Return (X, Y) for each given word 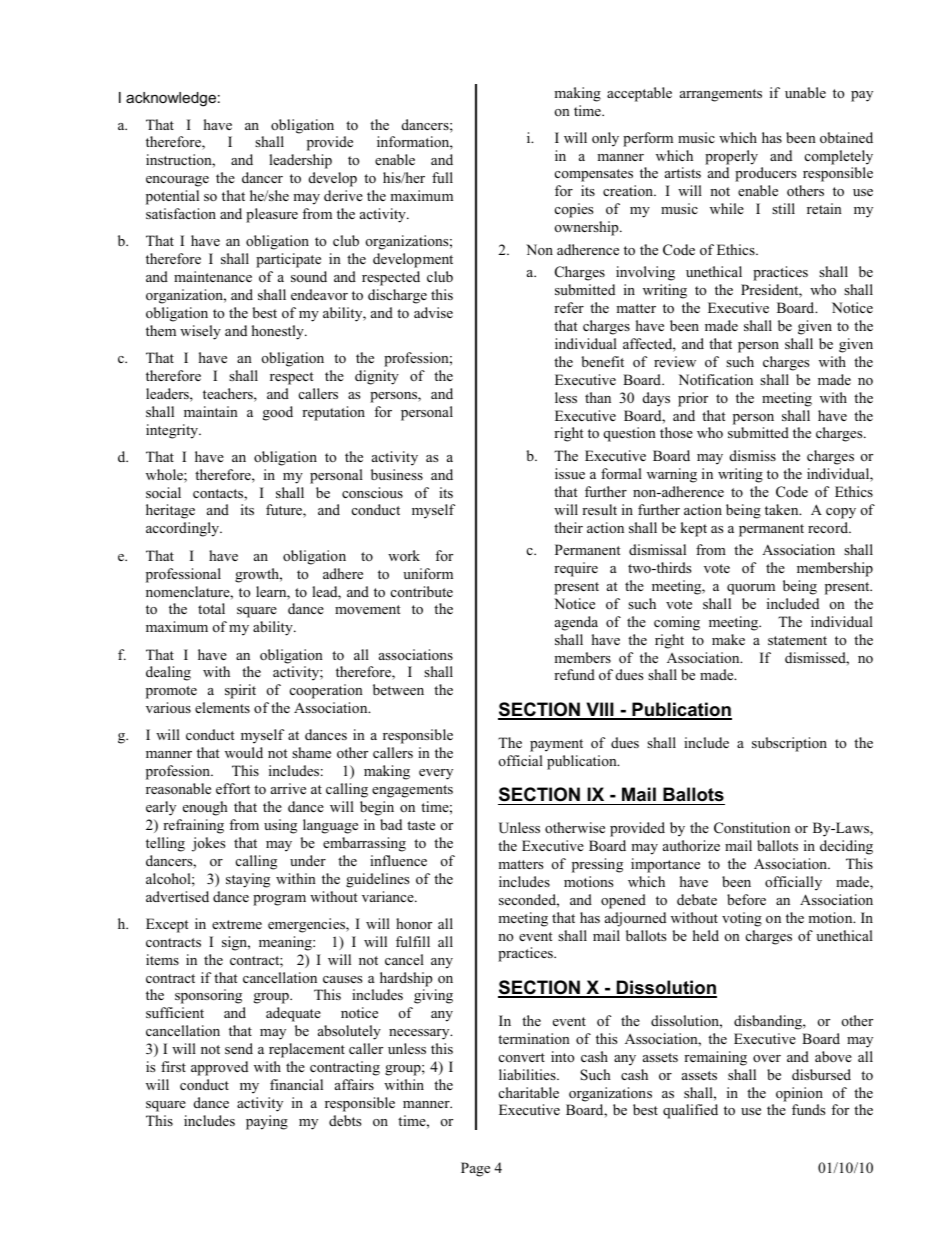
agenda (576, 623)
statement (797, 640)
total (211, 608)
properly (731, 157)
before (746, 899)
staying (248, 880)
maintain (211, 411)
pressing (597, 865)
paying (267, 1122)
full (442, 177)
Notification (716, 379)
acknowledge (171, 99)
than (598, 397)
